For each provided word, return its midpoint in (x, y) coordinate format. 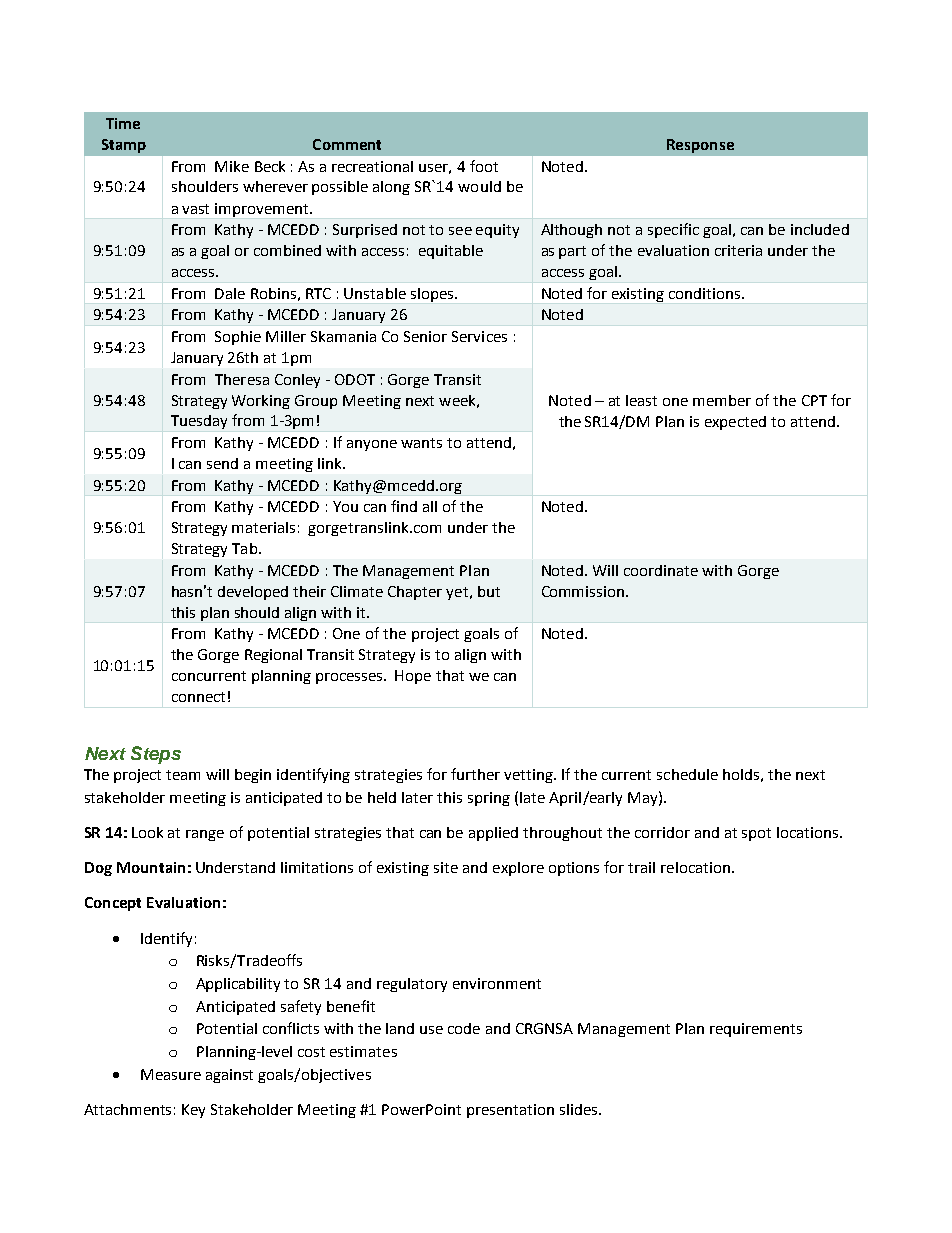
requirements (756, 1030)
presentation (510, 1111)
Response (700, 146)
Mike (232, 166)
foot (484, 166)
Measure (171, 1074)
